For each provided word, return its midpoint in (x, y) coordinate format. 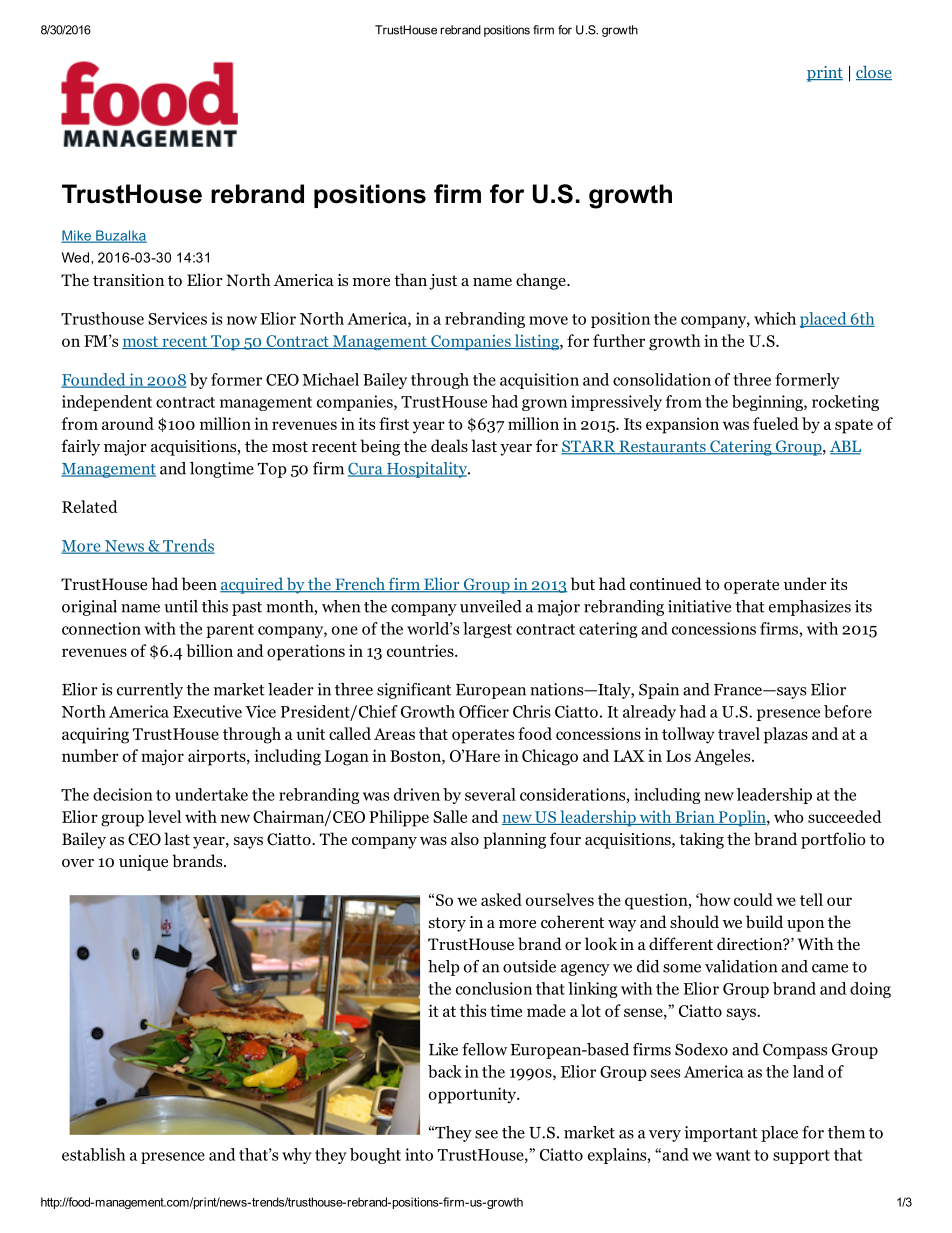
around (128, 423)
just (443, 282)
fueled (776, 423)
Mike (77, 236)
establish (93, 1154)
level (164, 816)
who (789, 816)
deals (449, 445)
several (490, 794)
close (874, 72)
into (419, 1154)
